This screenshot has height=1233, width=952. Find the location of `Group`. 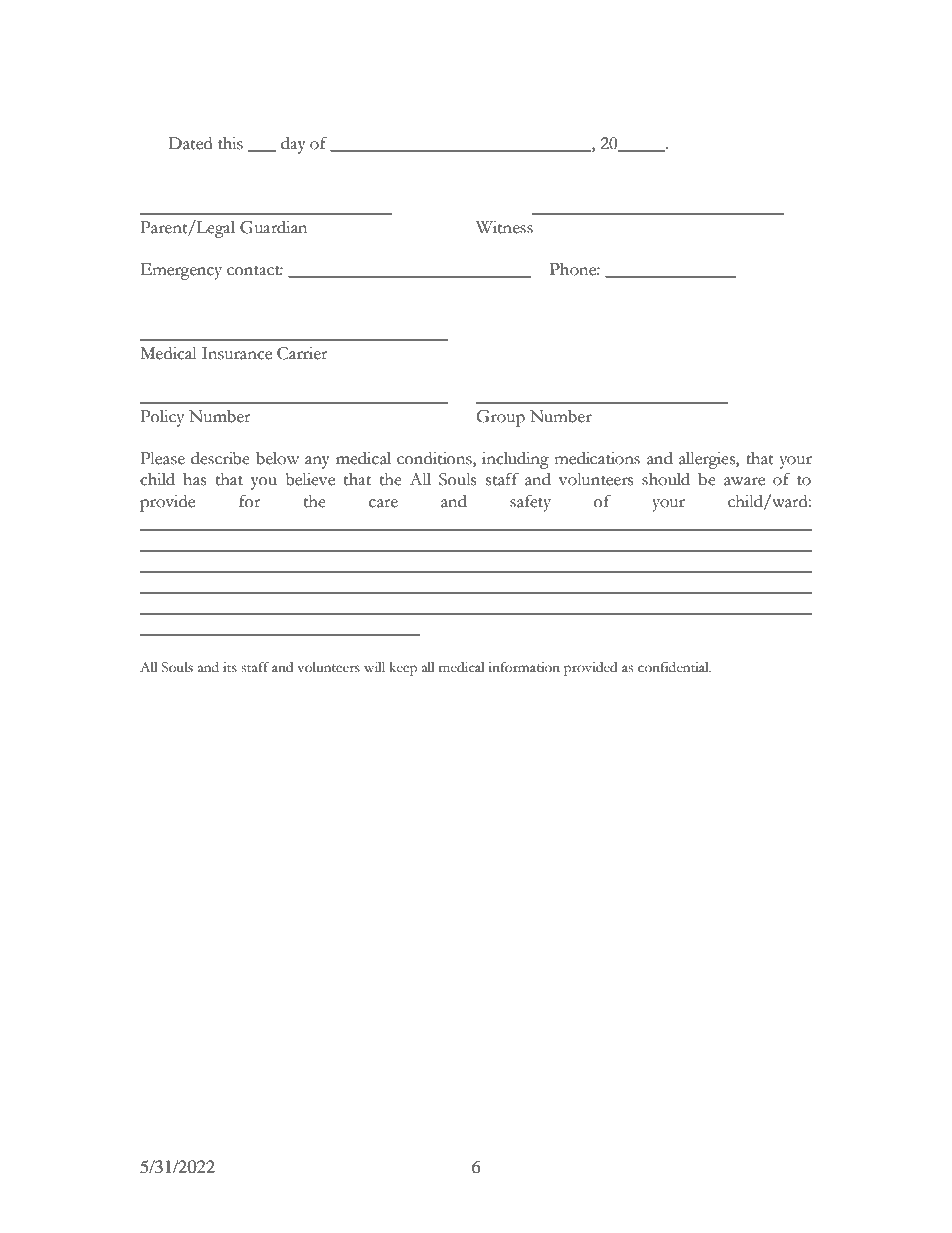

Group is located at coordinates (500, 418).
